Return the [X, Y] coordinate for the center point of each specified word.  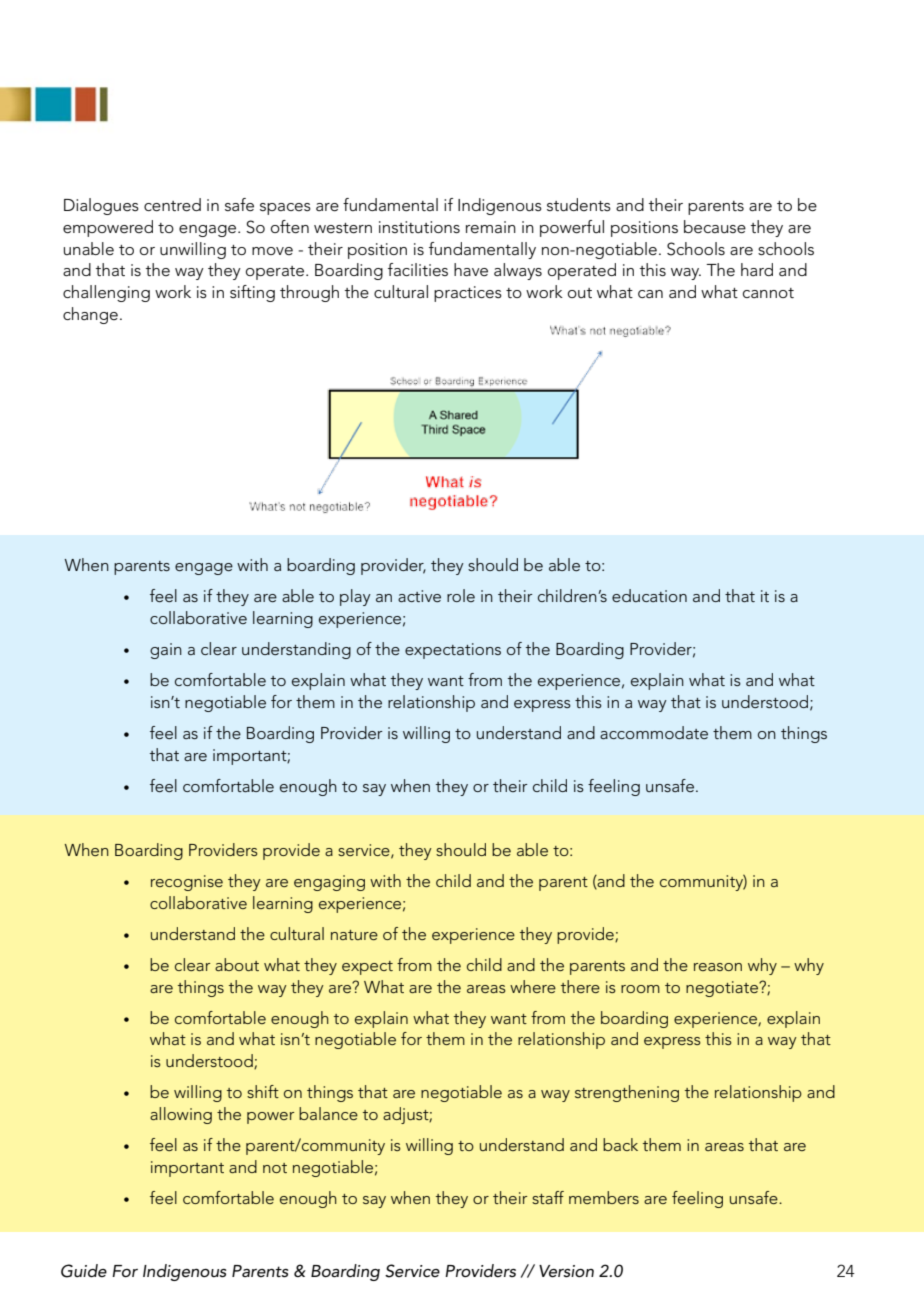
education [649, 595]
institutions [419, 227]
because [715, 227]
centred [172, 205]
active [419, 596]
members [604, 1197]
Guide [84, 1271]
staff [548, 1197]
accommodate [654, 732]
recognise [187, 883]
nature [354, 935]
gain [166, 651]
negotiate [723, 989]
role [461, 595]
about [237, 964]
